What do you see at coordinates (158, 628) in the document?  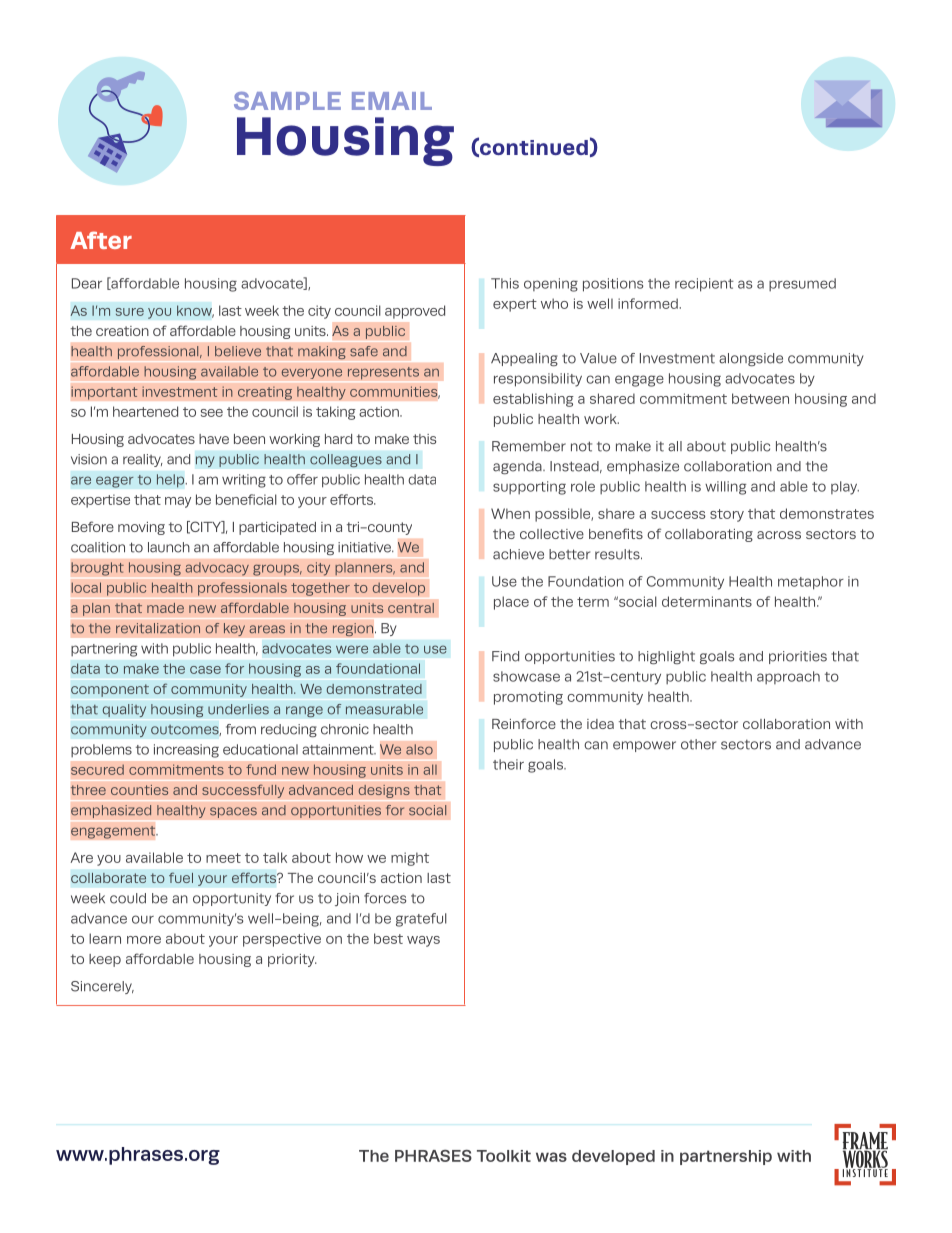 I see `revitalization` at bounding box center [158, 628].
